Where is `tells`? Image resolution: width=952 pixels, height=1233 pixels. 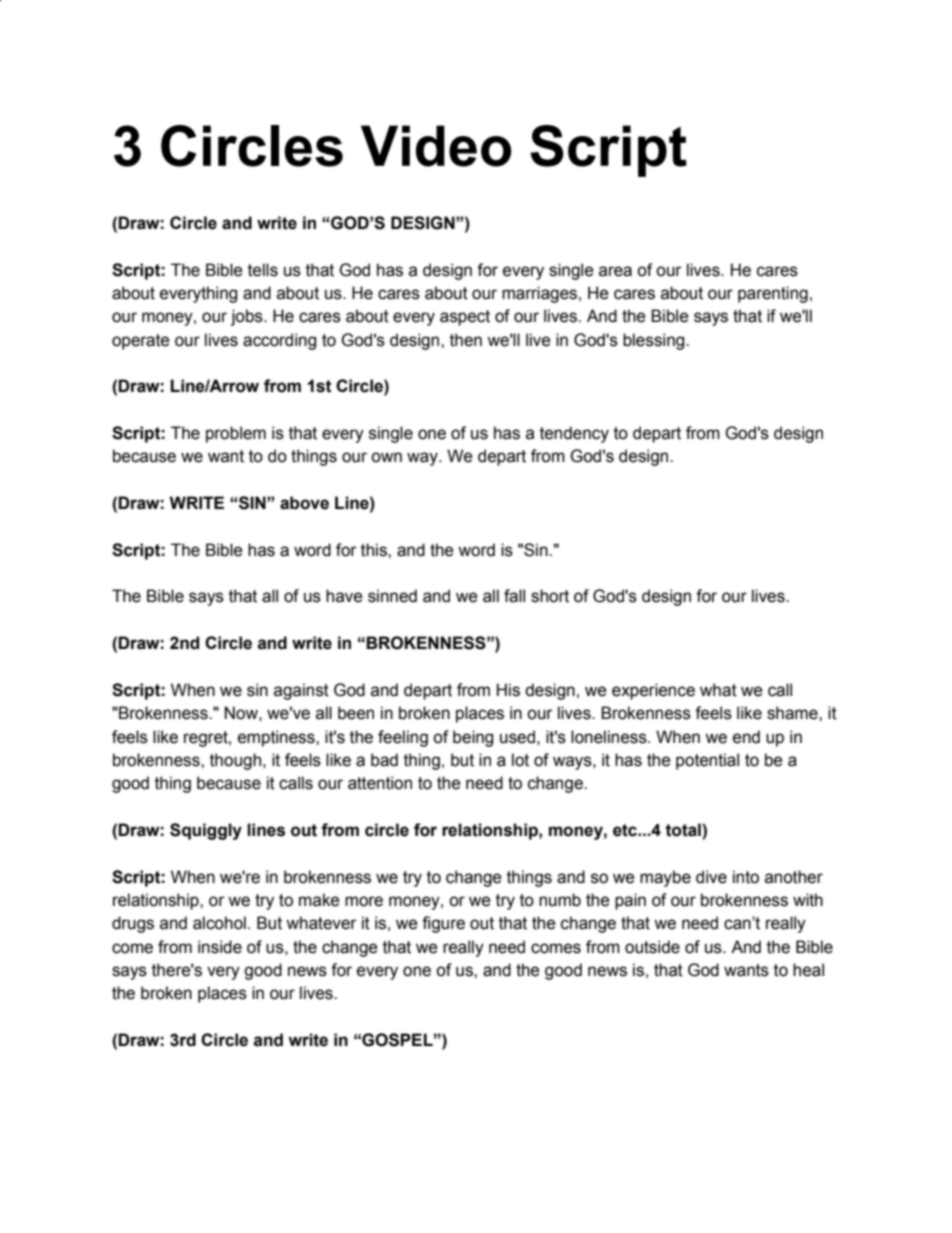
tells is located at coordinates (263, 270).
